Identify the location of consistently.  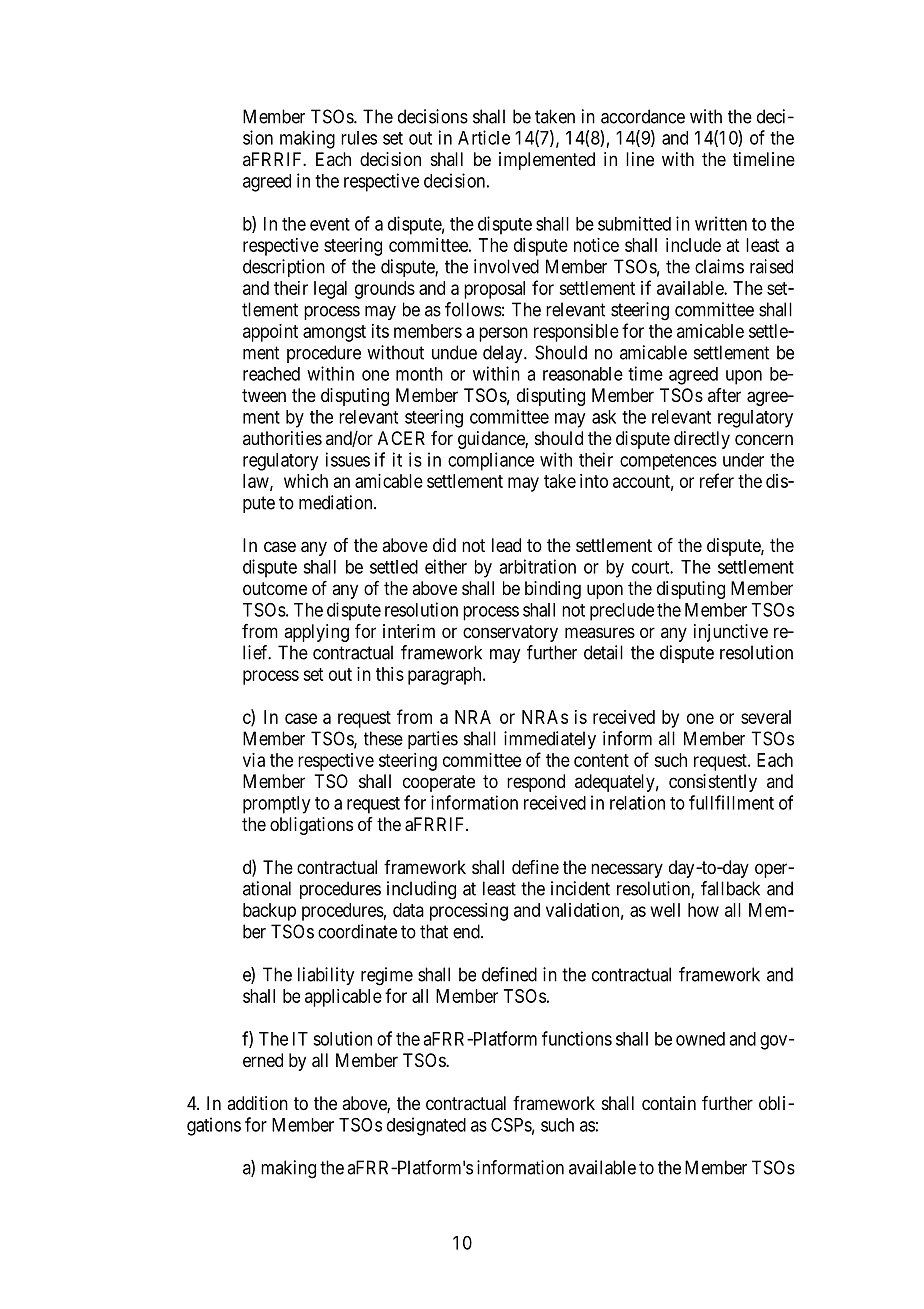
(713, 783).
